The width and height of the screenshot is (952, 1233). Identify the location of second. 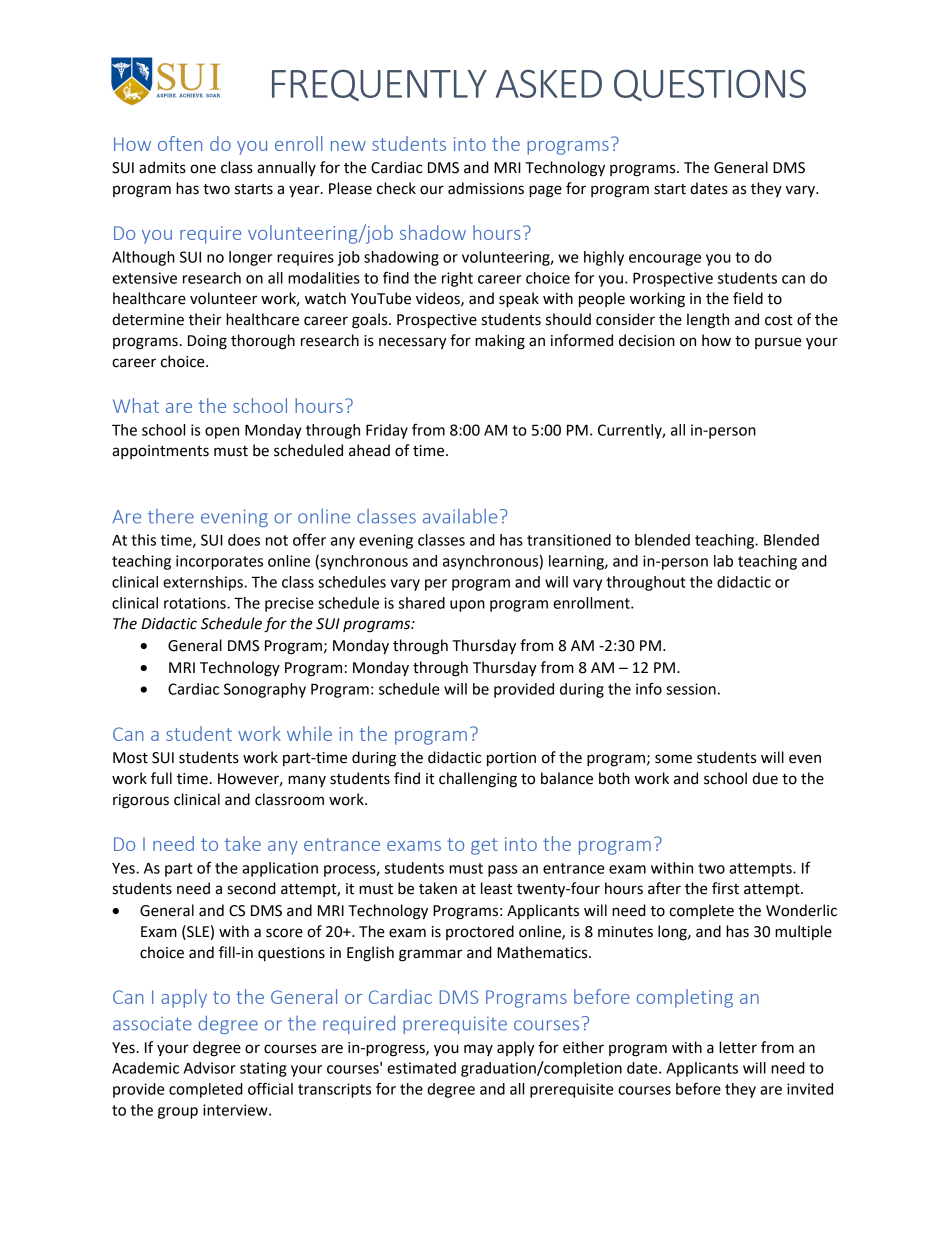
(251, 888).
